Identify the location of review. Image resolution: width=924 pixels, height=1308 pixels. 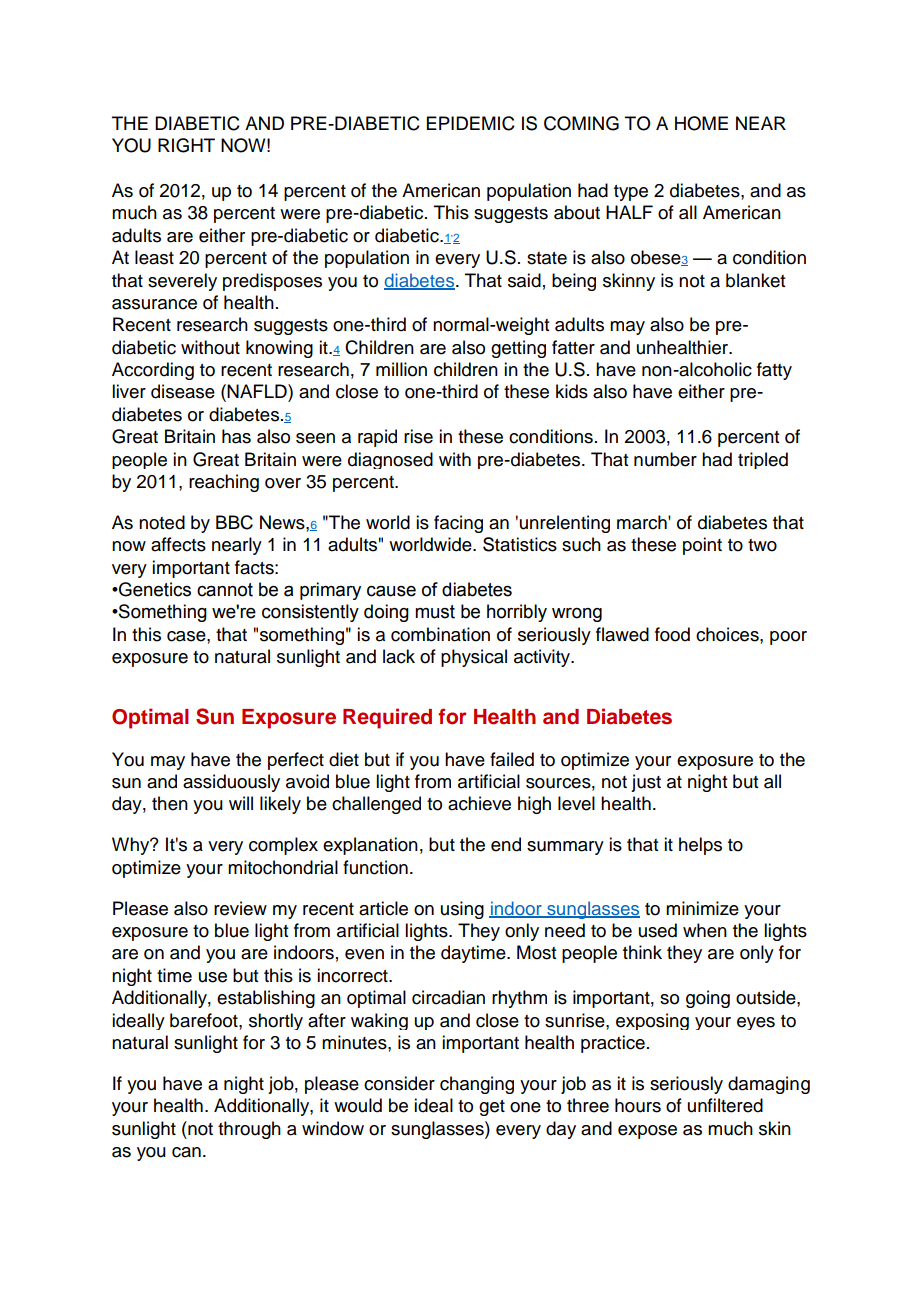
(240, 908).
